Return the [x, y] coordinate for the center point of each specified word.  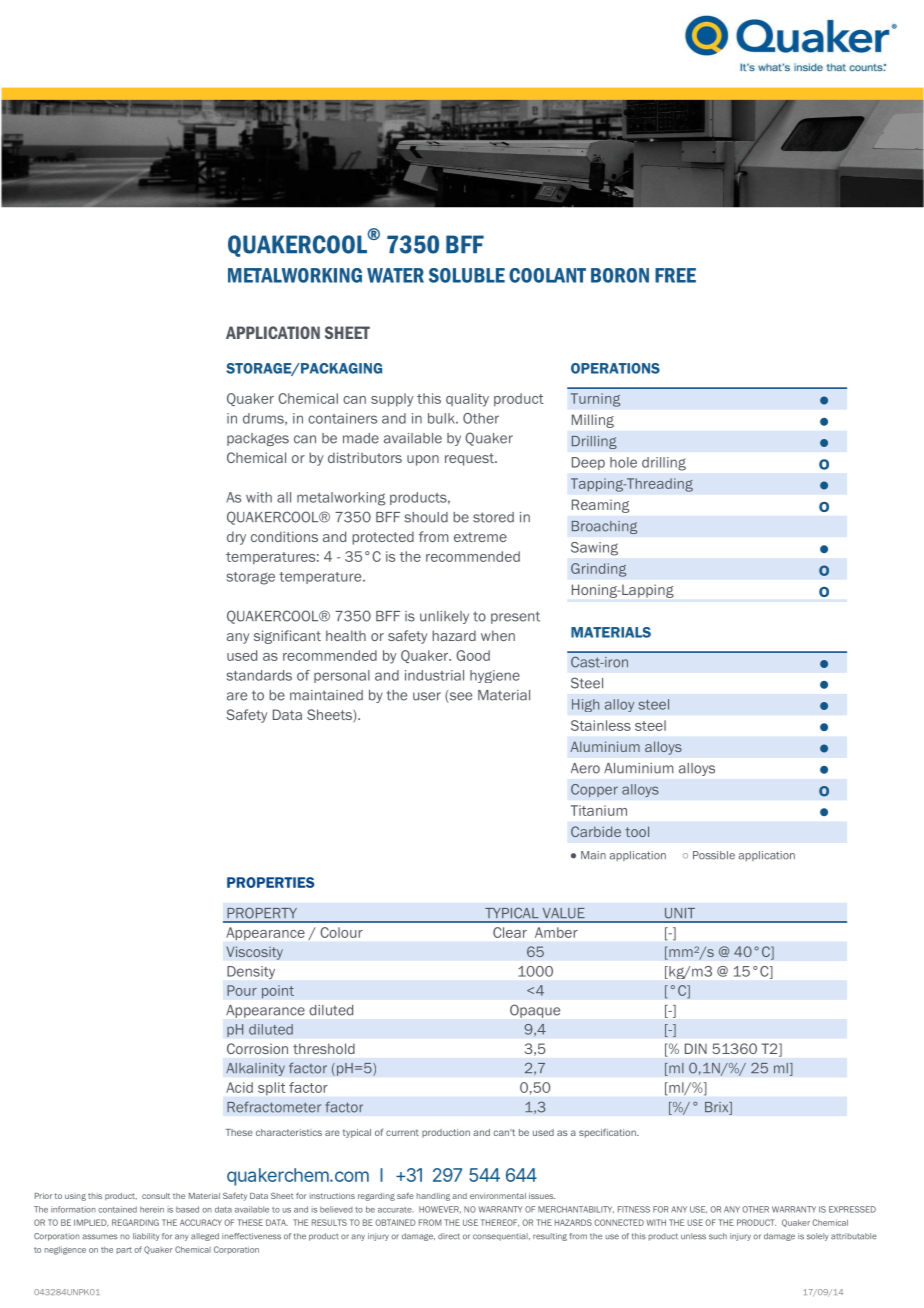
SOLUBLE [467, 275]
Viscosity [254, 953]
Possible [714, 855]
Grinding [598, 570]
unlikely [444, 617]
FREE [675, 275]
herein [152, 1209]
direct [449, 1236]
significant [287, 637]
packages [258, 439]
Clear [510, 932]
